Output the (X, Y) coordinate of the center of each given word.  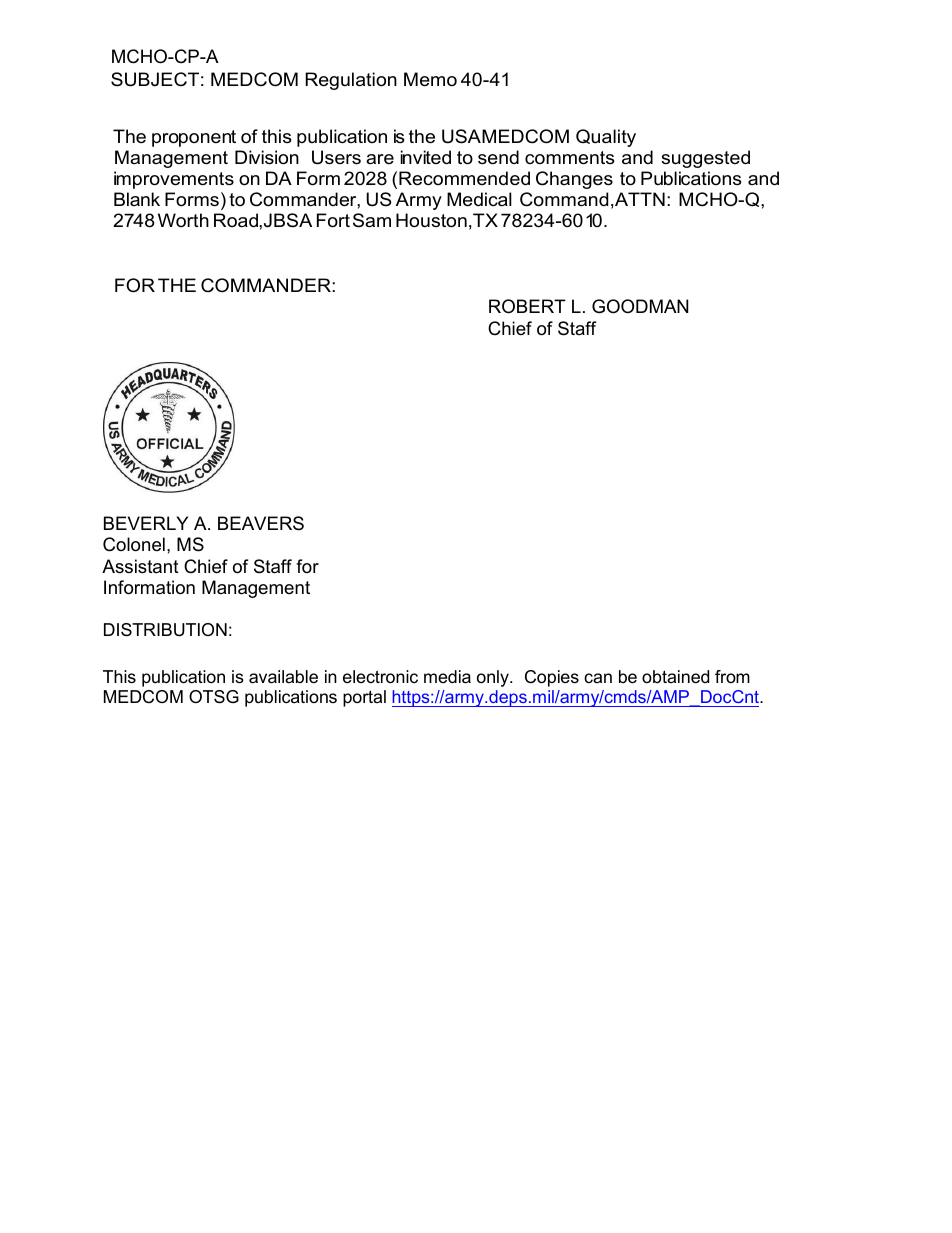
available (283, 677)
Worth (183, 220)
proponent (194, 138)
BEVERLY (146, 523)
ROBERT (527, 306)
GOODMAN (640, 306)
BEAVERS (261, 523)
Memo (430, 79)
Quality (606, 138)
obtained (675, 676)
